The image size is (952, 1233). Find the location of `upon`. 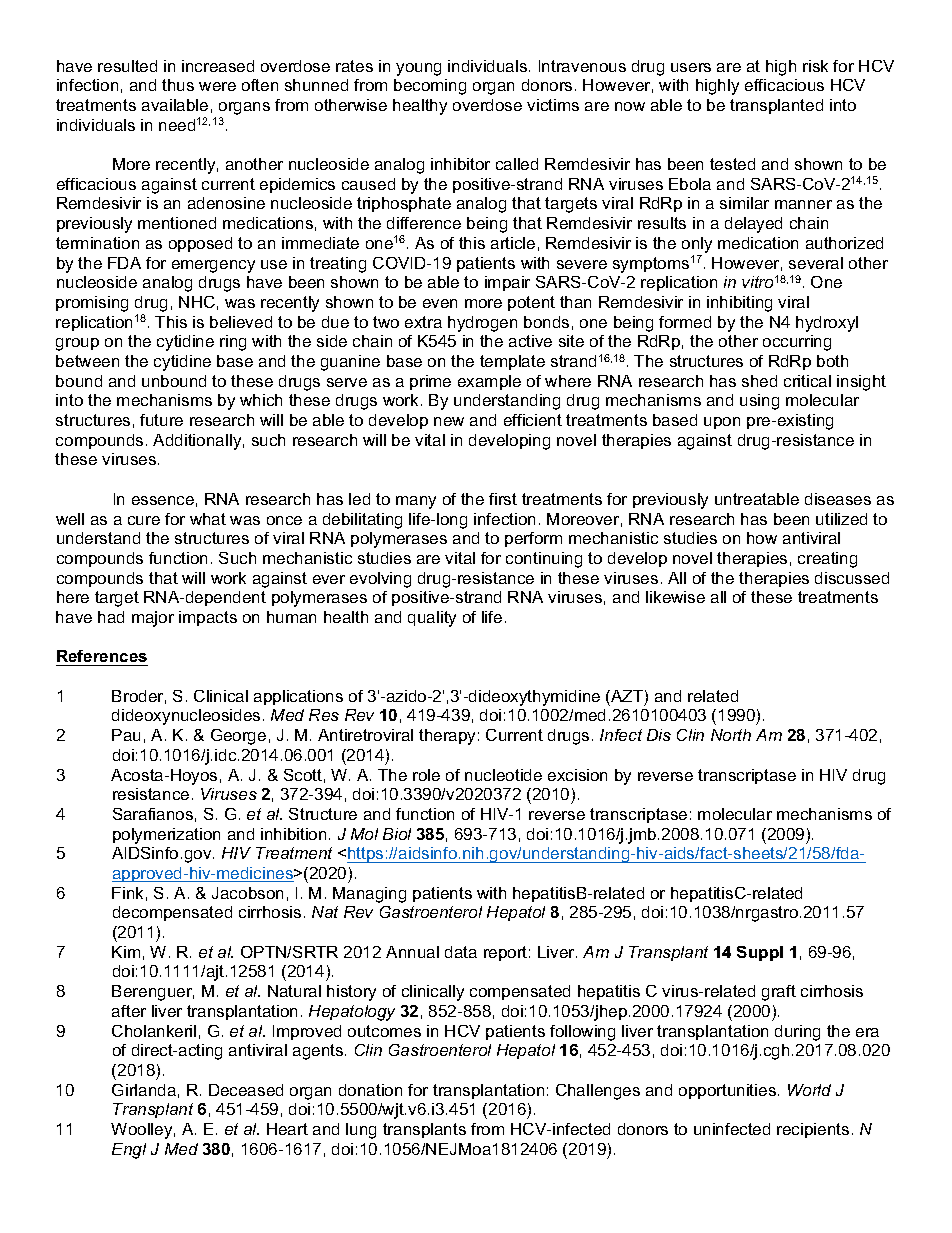

upon is located at coordinates (722, 423).
